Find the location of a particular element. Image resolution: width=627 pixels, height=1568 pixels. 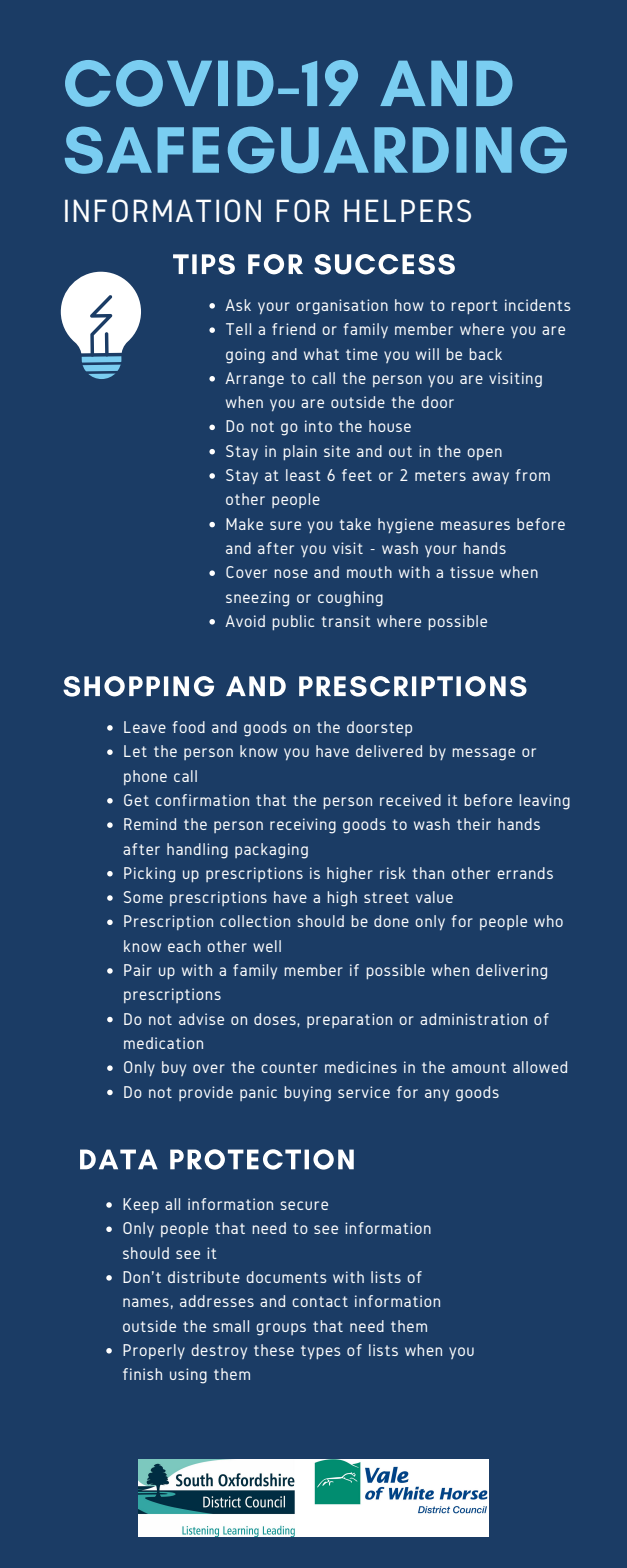

receiving is located at coordinates (303, 826).
